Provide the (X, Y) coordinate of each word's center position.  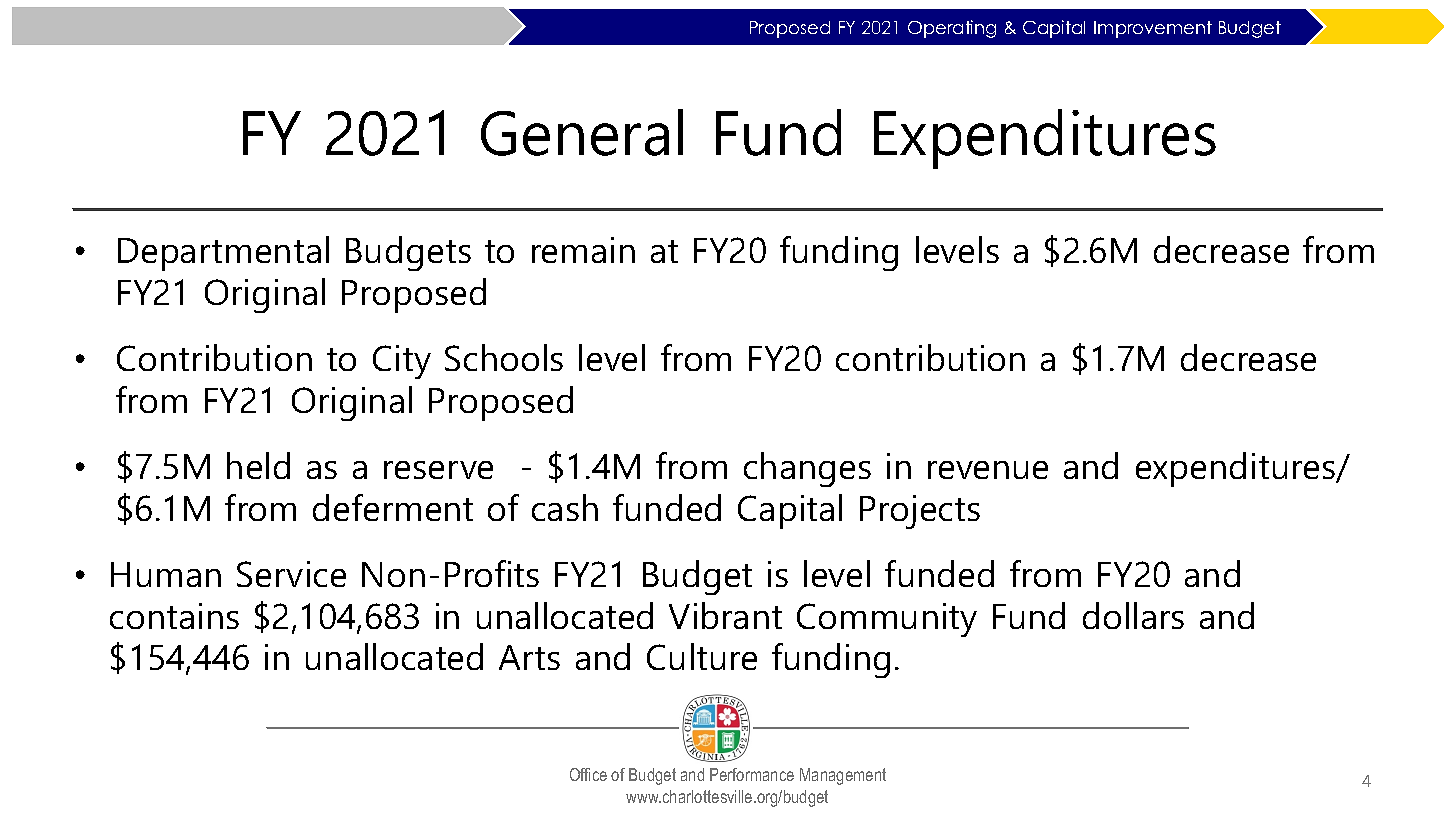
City (402, 362)
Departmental (223, 253)
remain (583, 250)
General (582, 132)
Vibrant (725, 615)
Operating (952, 29)
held (258, 465)
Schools (504, 357)
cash (565, 507)
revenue (988, 470)
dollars (1133, 615)
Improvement (1153, 29)
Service (291, 574)
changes (807, 469)
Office (588, 774)
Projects (920, 512)
